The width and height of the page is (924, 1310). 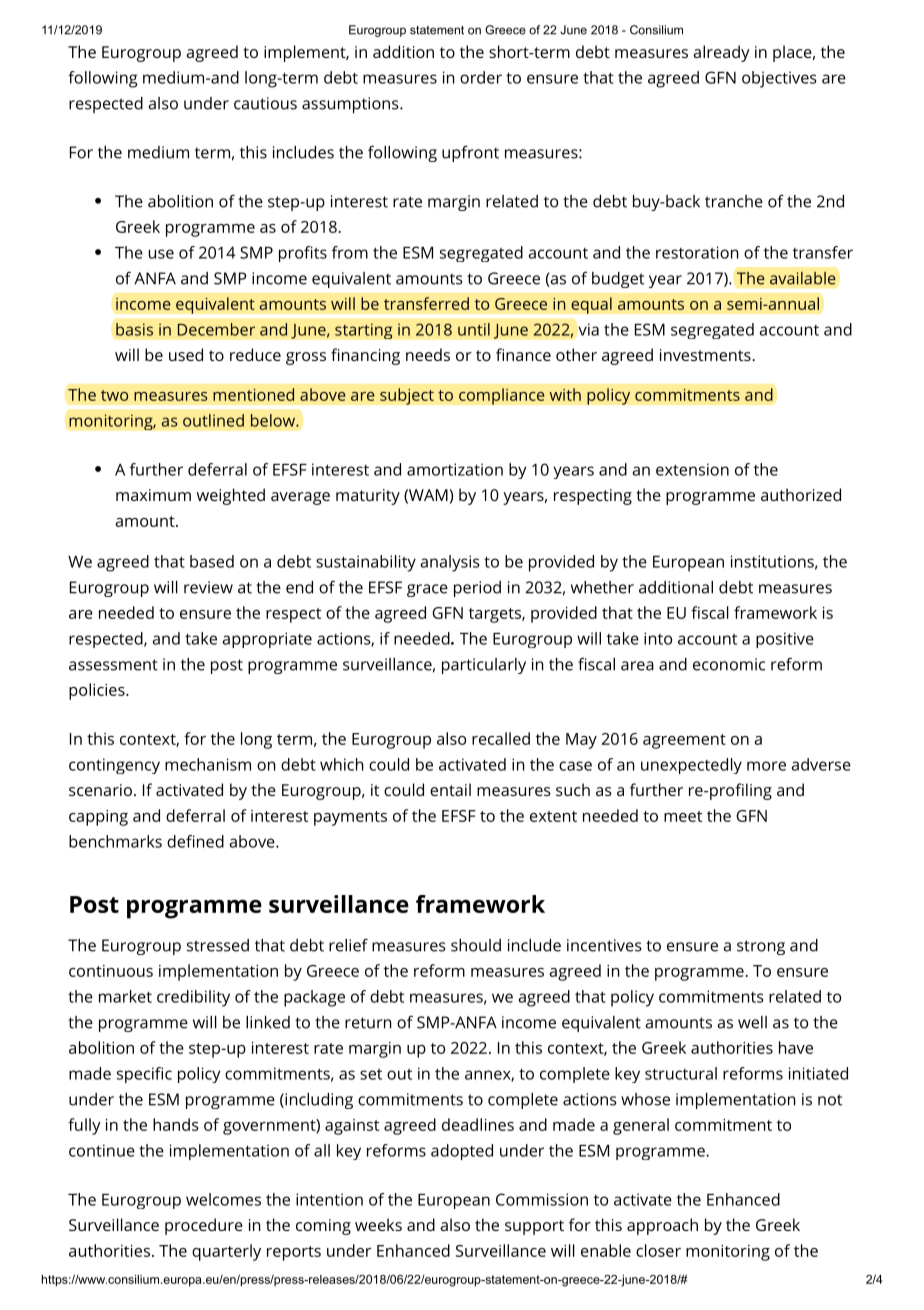 I want to click on order, so click(x=481, y=77).
